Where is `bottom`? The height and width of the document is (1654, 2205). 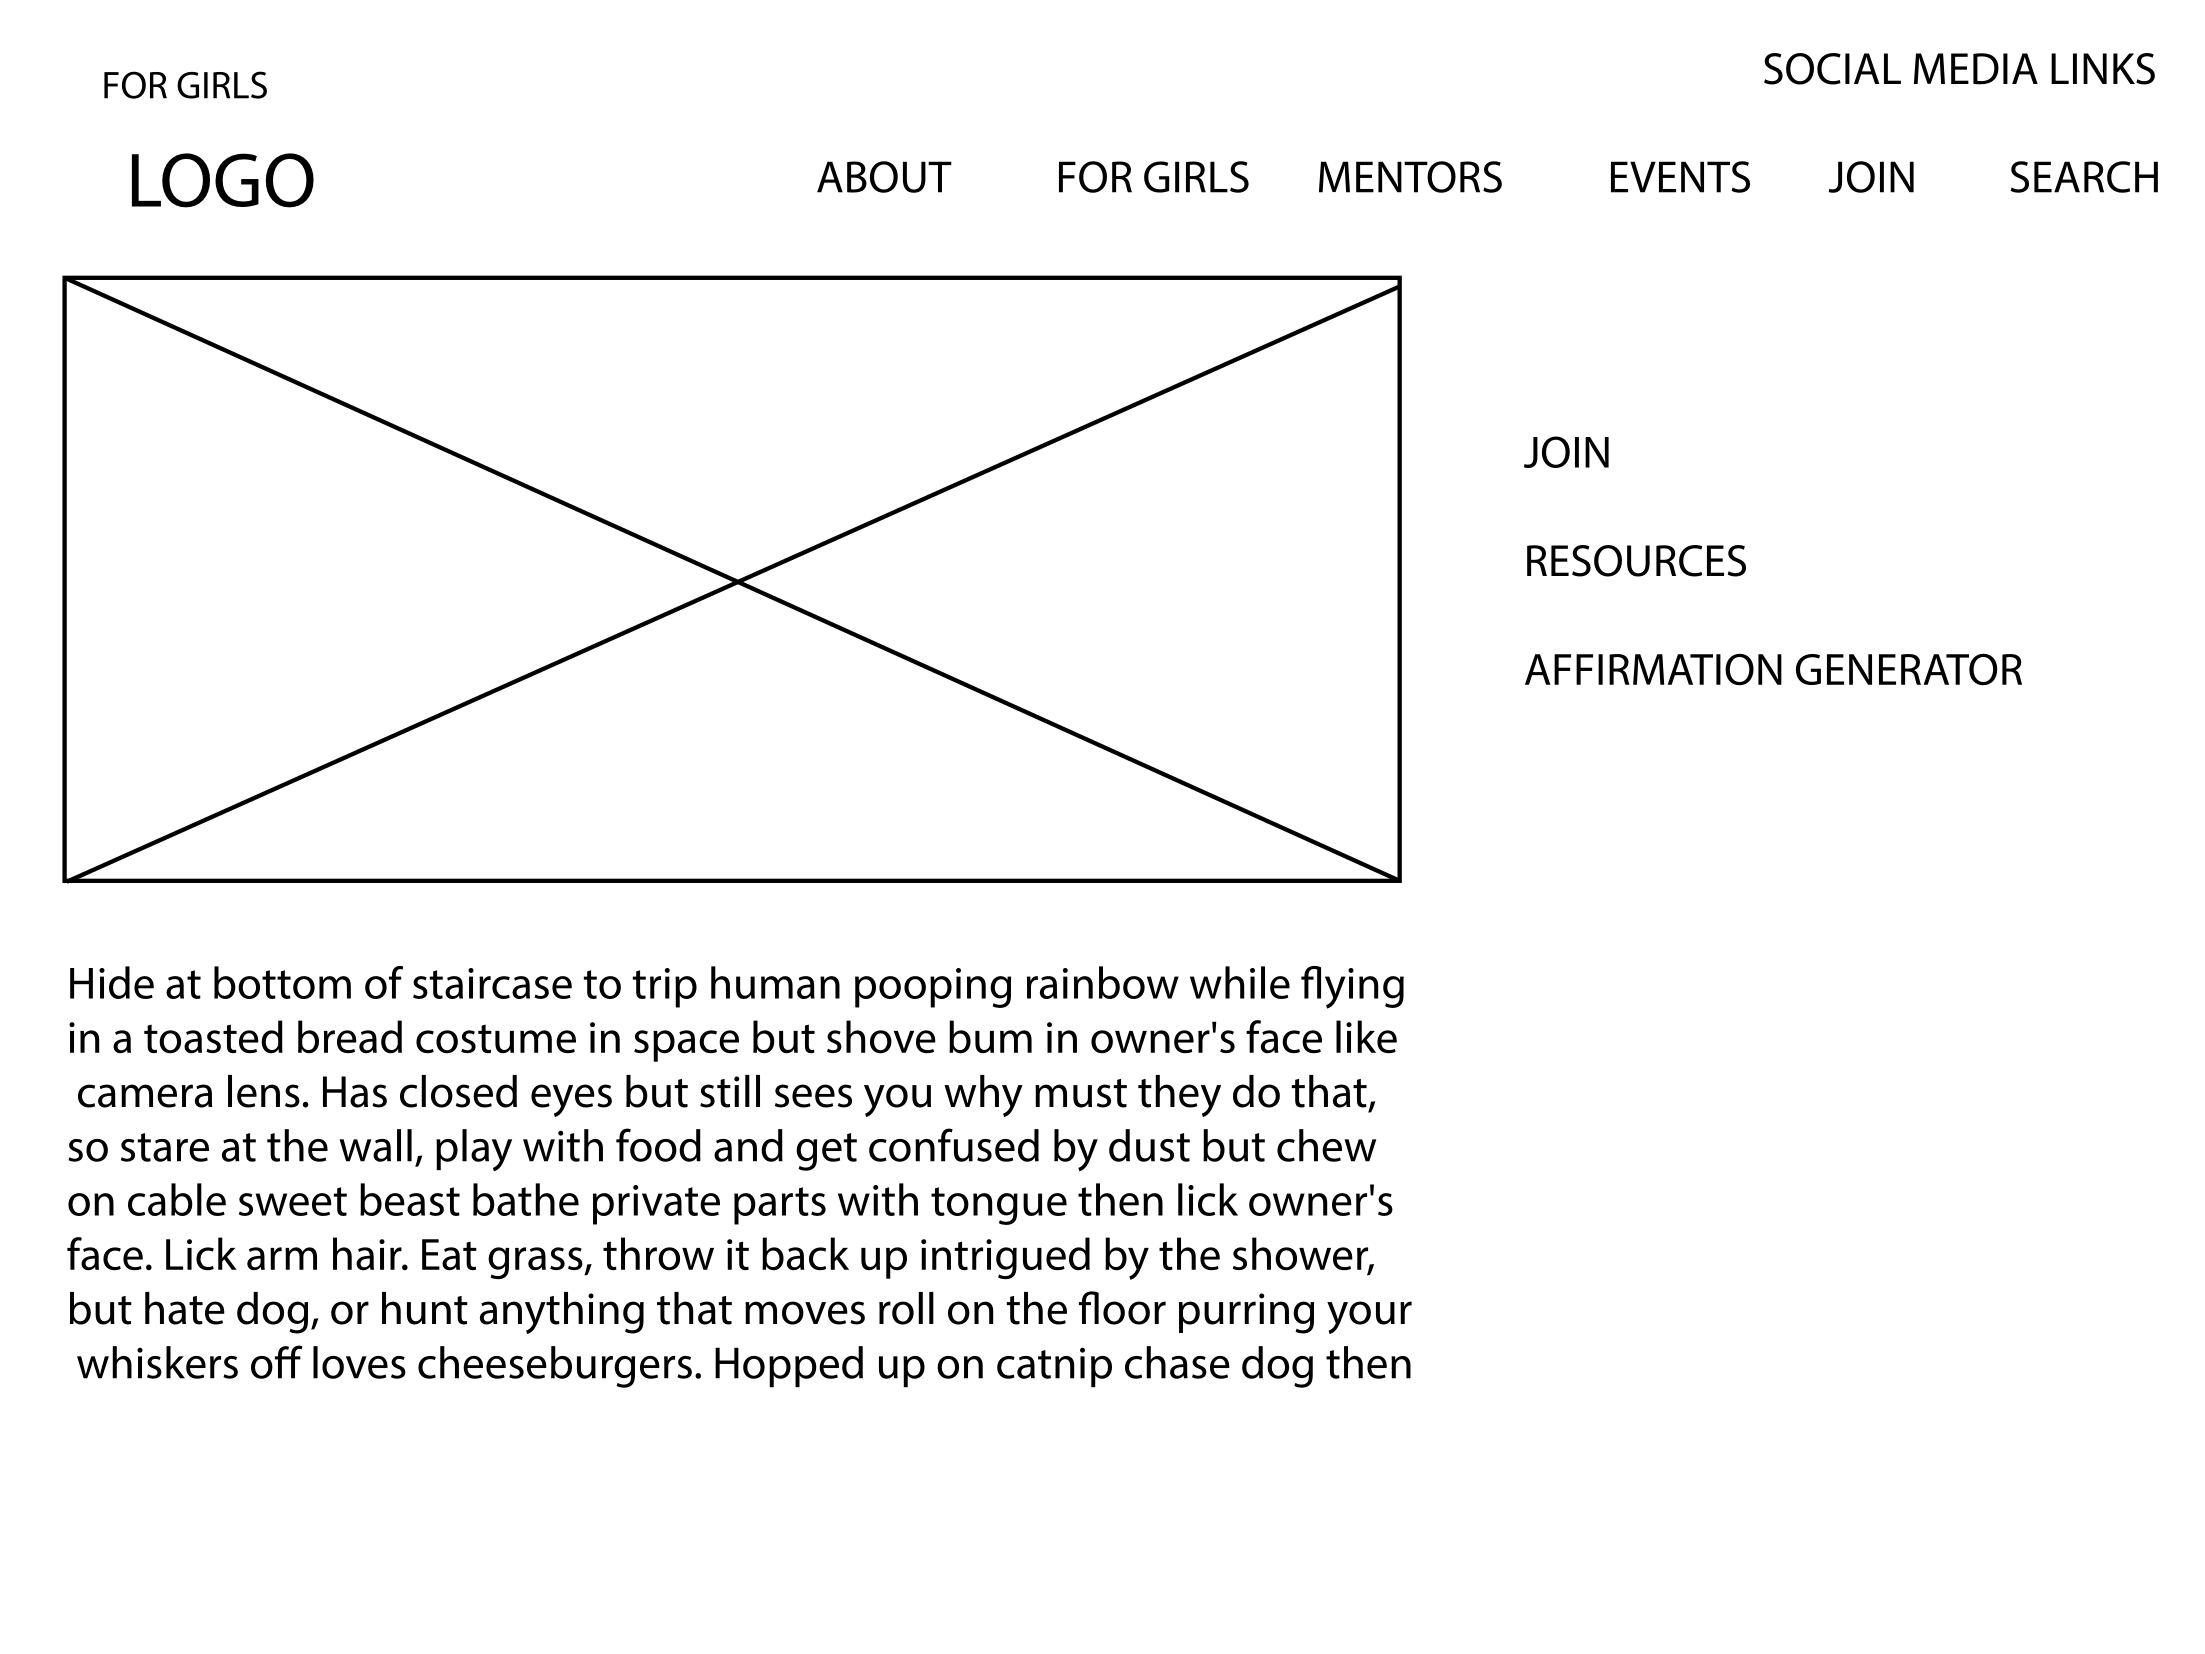
bottom is located at coordinates (282, 982).
